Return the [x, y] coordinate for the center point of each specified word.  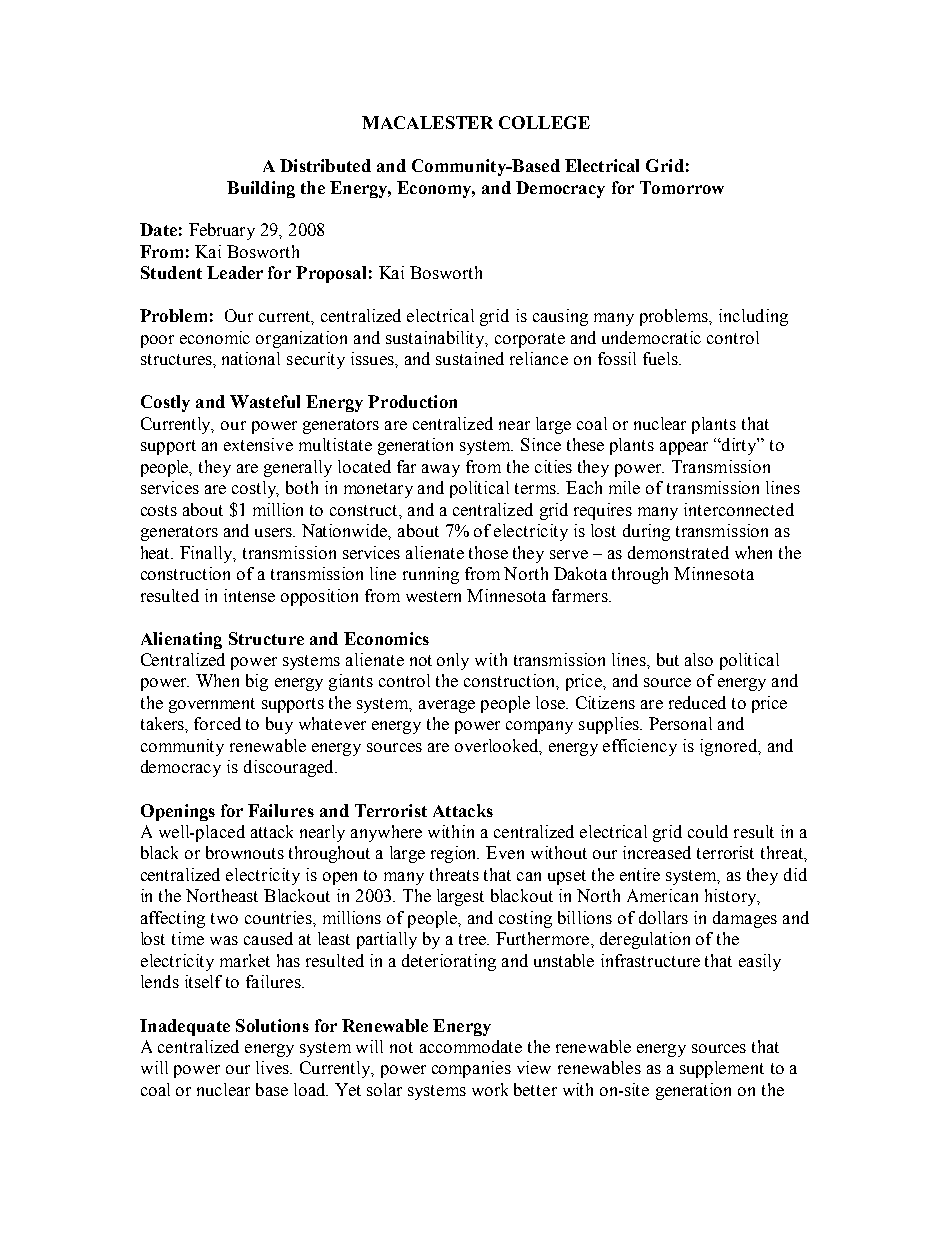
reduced [697, 702]
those [488, 552]
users [274, 532]
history [732, 897]
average [447, 706]
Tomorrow [682, 187]
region [455, 854]
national [251, 358]
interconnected [739, 509]
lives [273, 1067]
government [212, 705]
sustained [470, 358]
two [224, 918]
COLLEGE [544, 122]
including [753, 317]
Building [261, 189]
